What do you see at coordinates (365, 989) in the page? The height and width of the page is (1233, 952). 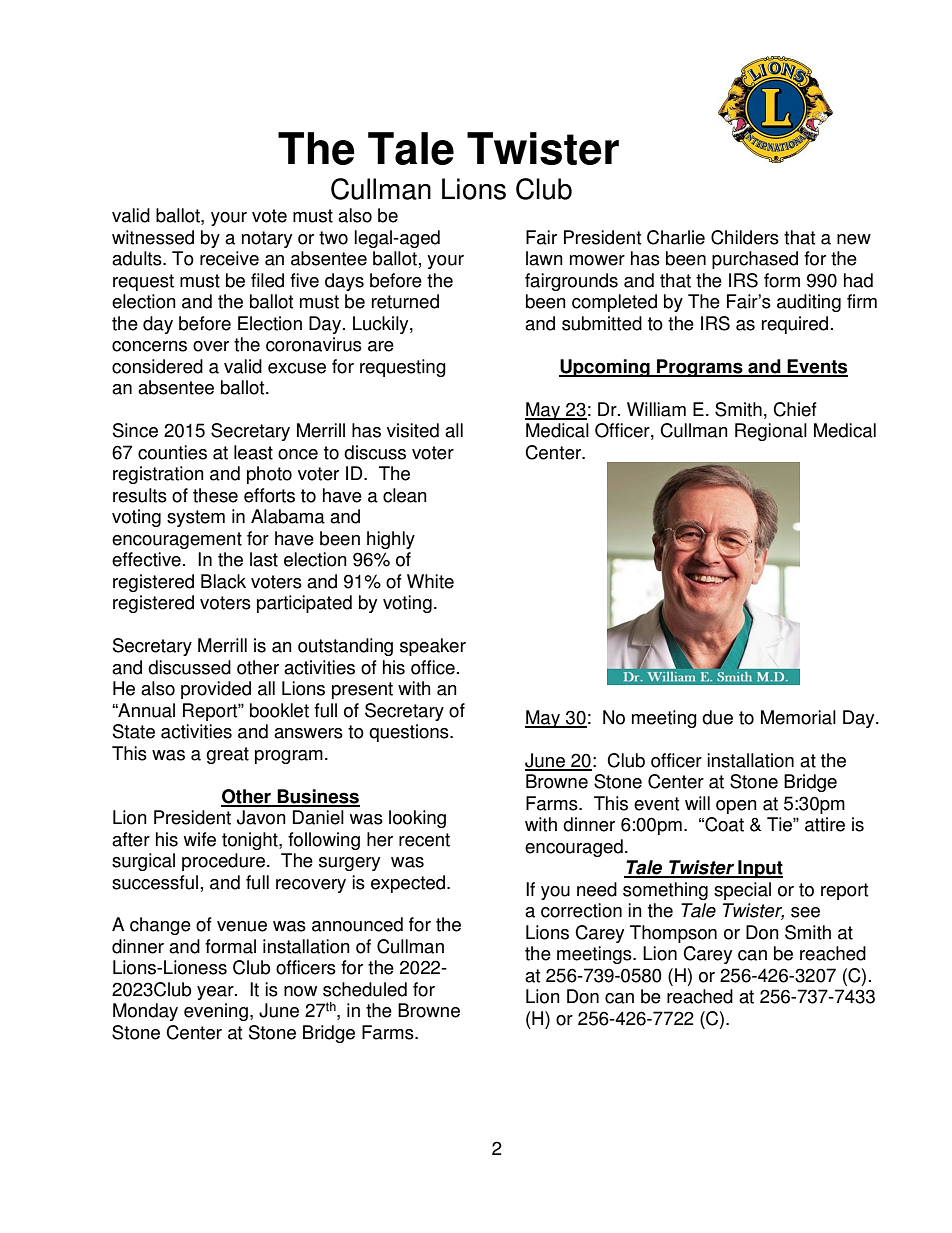 I see `scheduled` at bounding box center [365, 989].
